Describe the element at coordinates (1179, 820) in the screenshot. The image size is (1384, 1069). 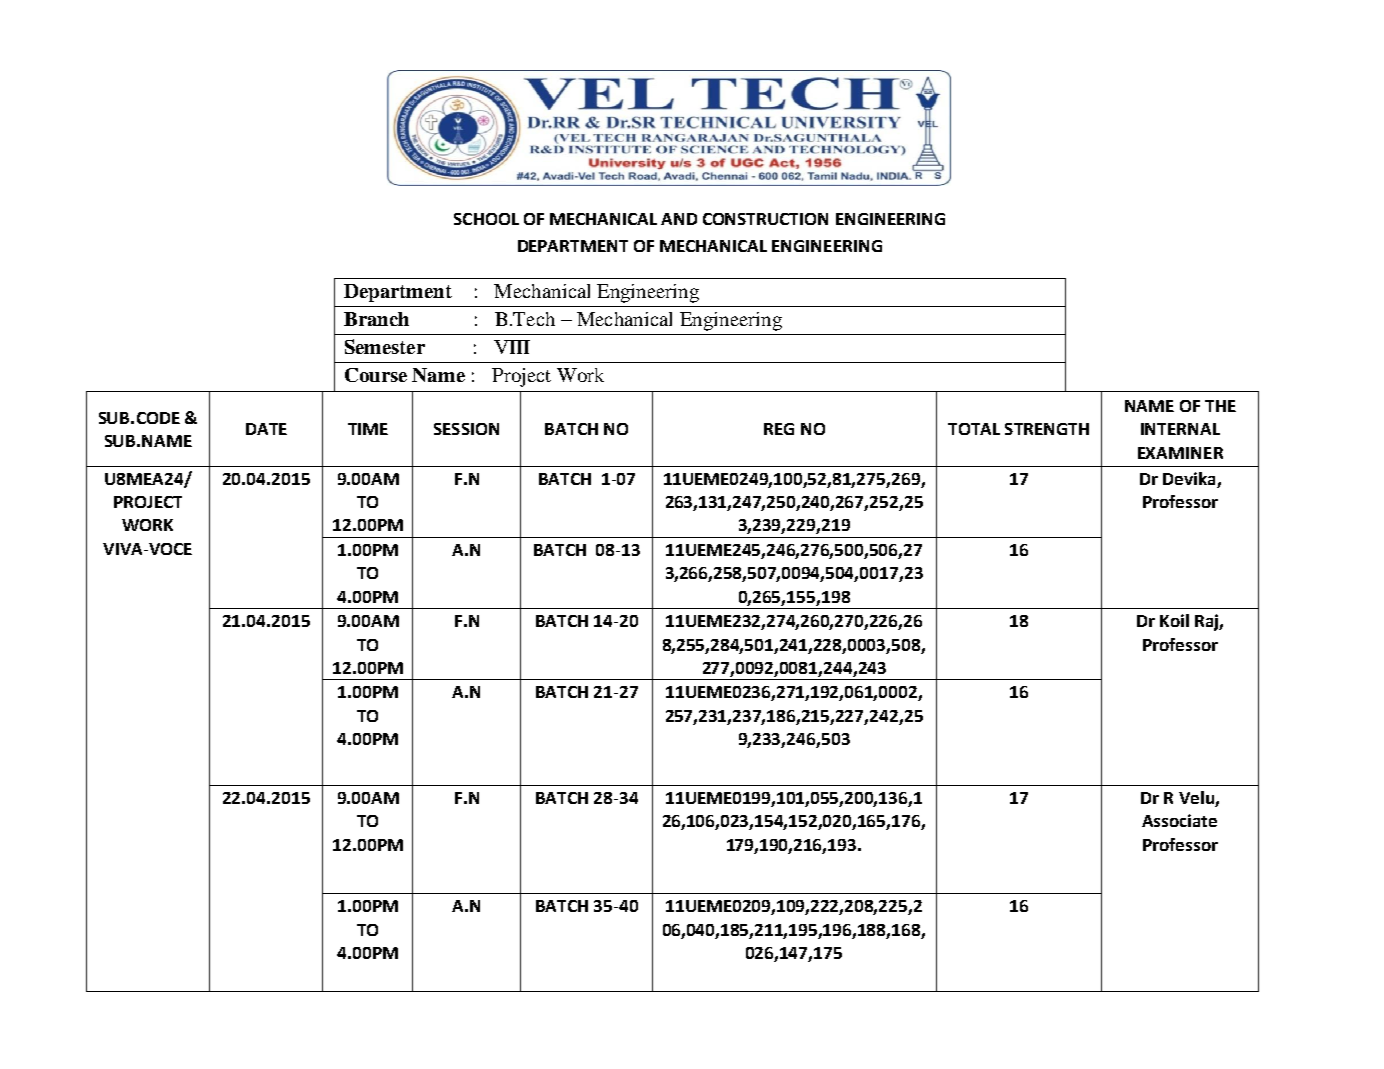
I see `Associate` at that location.
